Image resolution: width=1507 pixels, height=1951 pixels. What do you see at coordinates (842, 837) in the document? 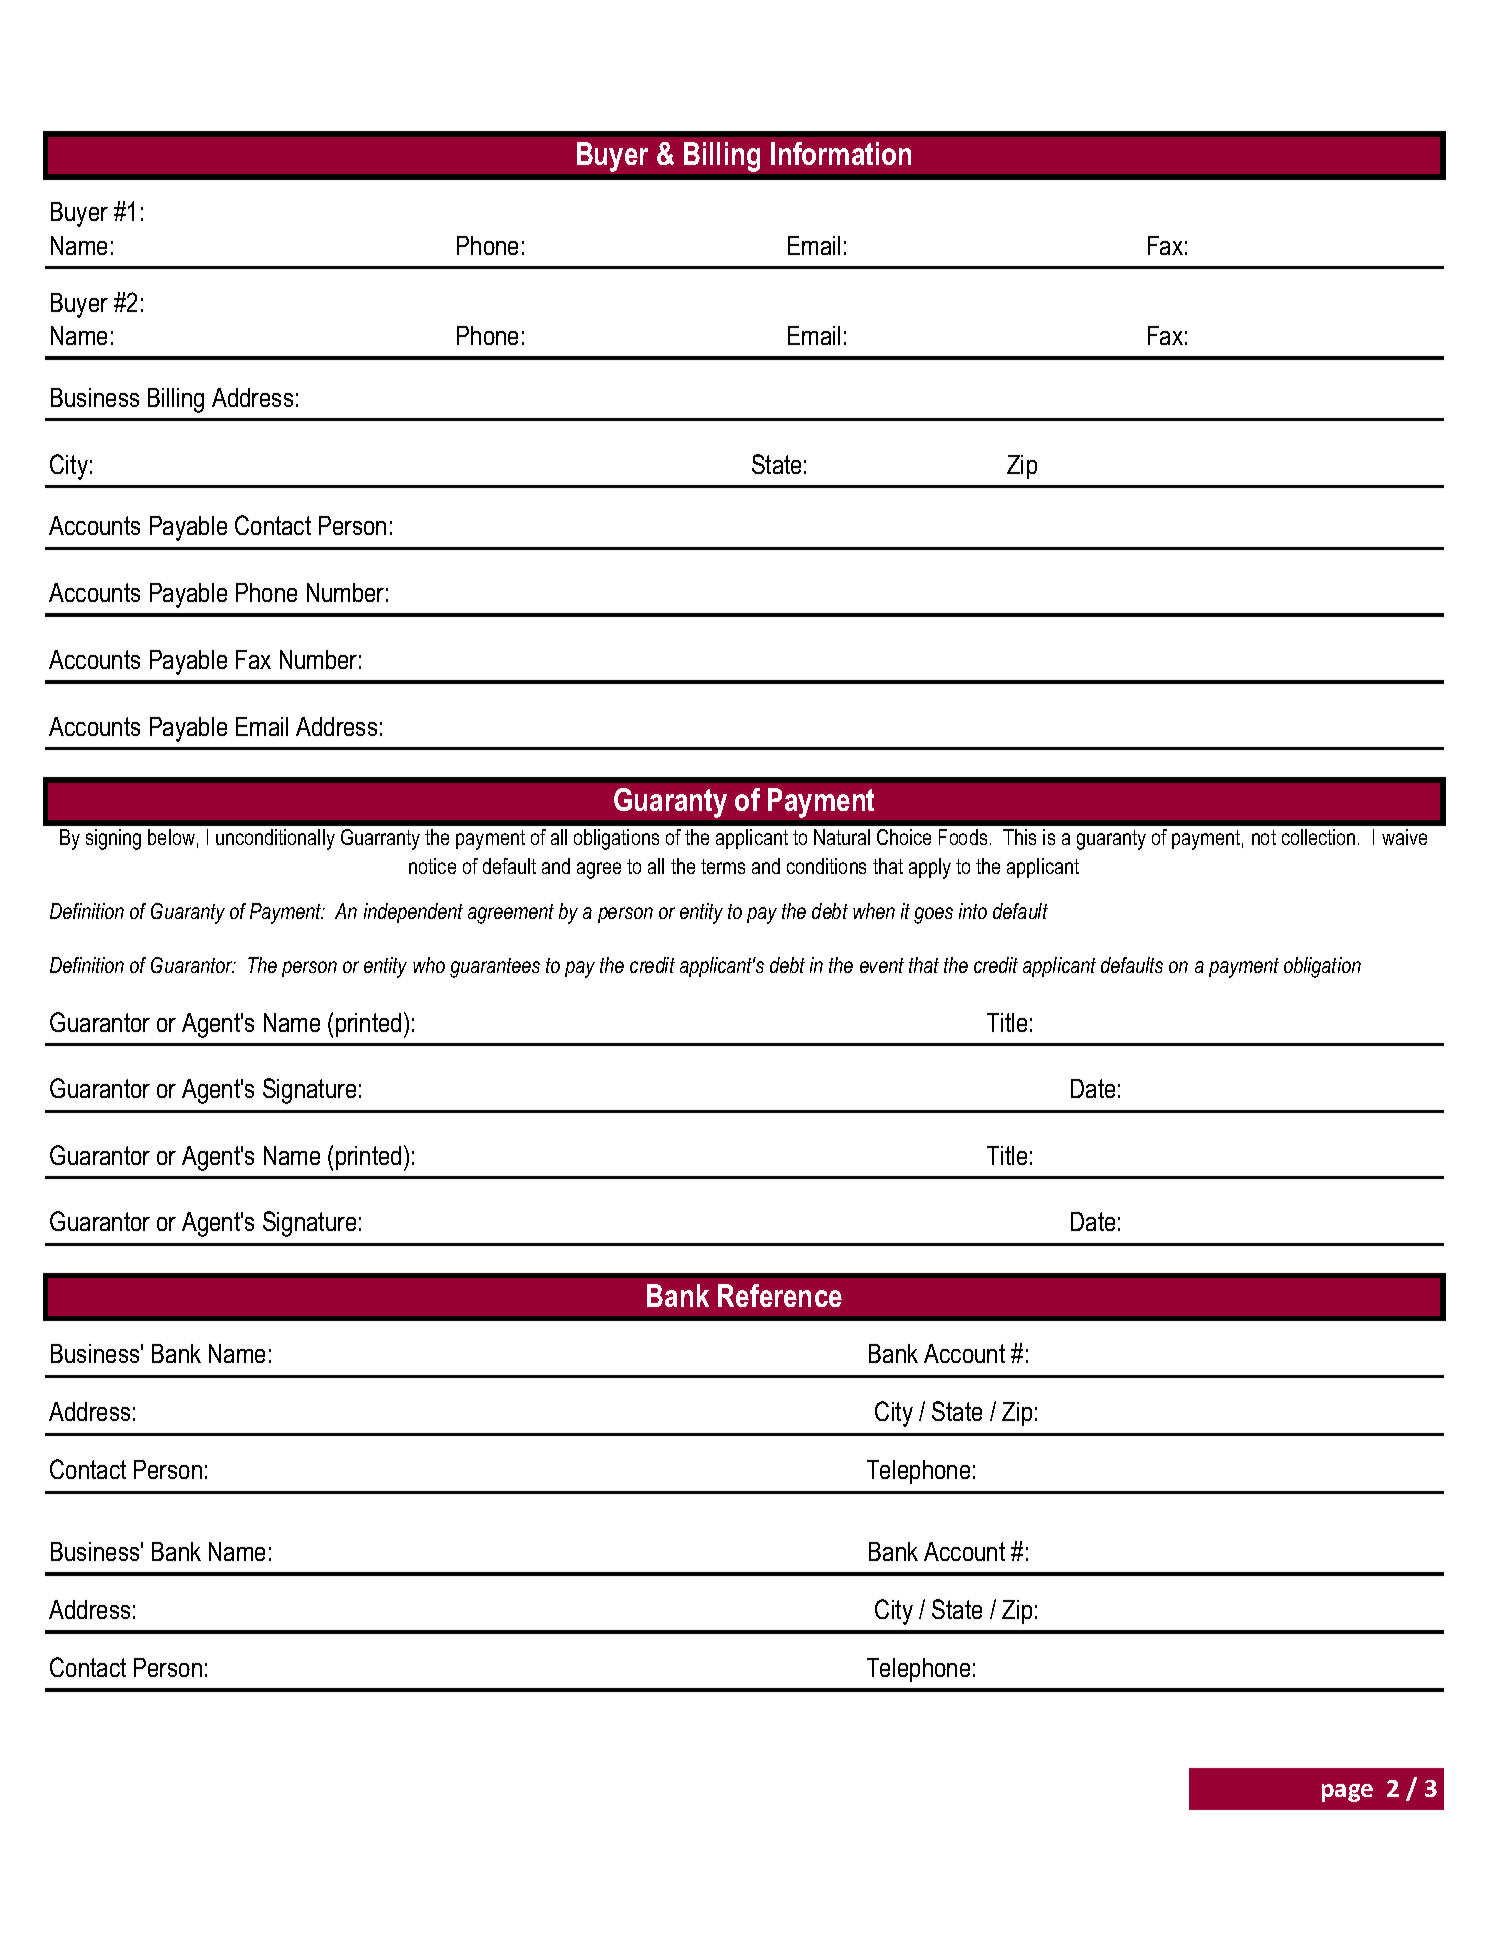
I see `Natural` at bounding box center [842, 837].
